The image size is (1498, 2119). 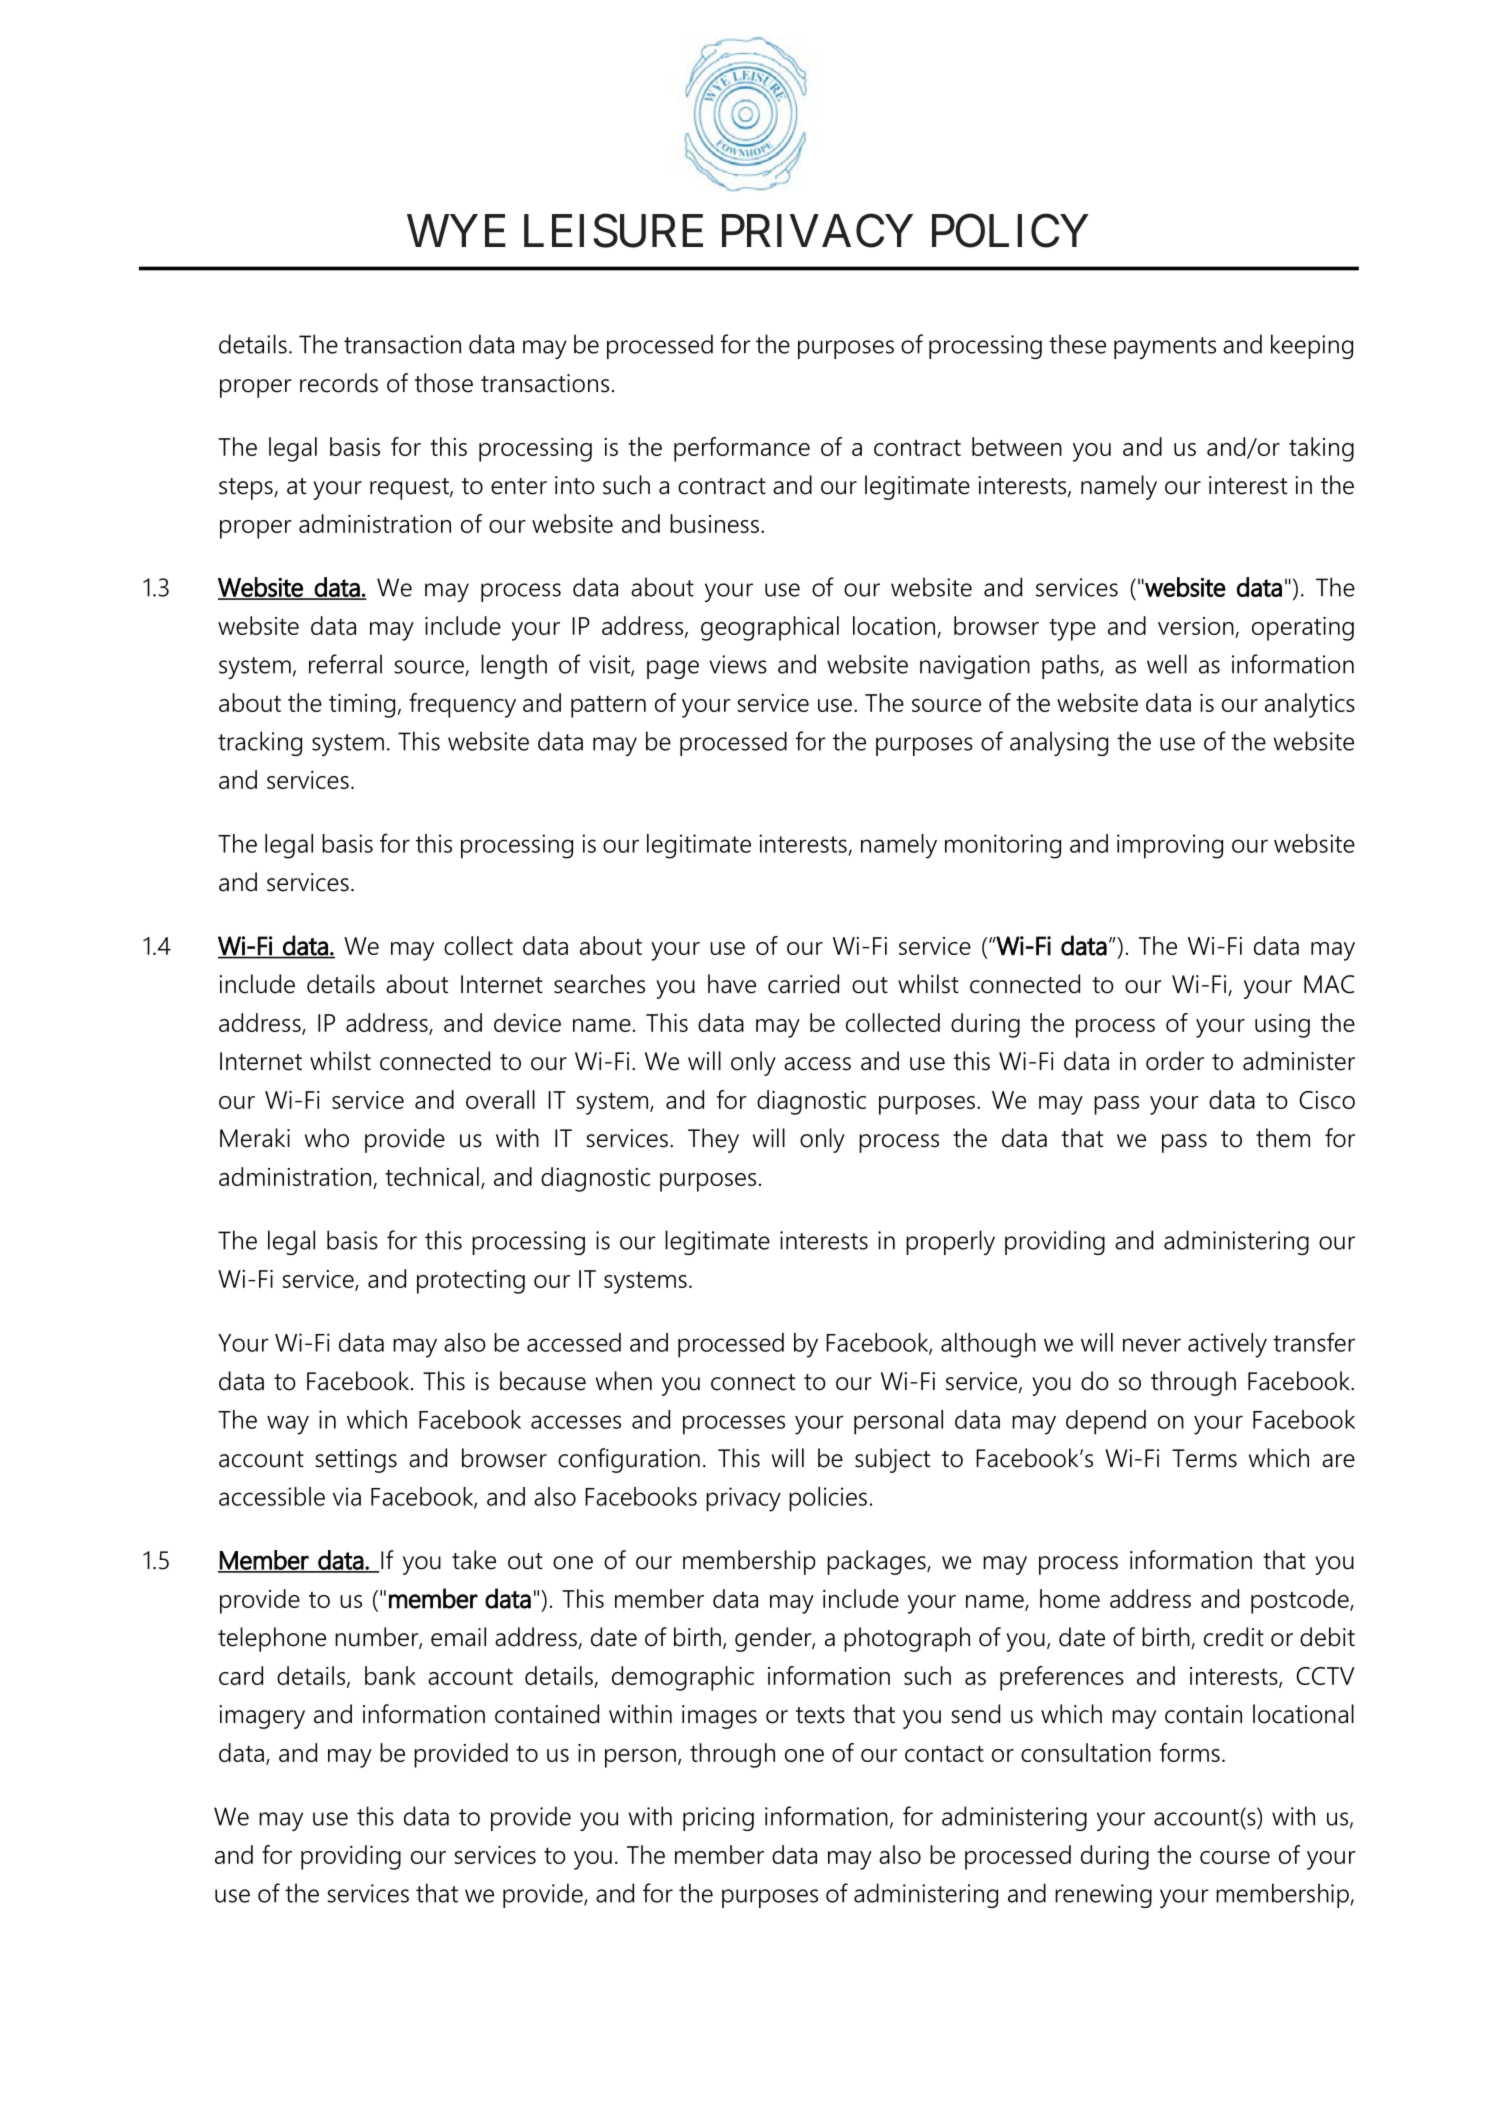 I want to click on payments, so click(x=1165, y=348).
